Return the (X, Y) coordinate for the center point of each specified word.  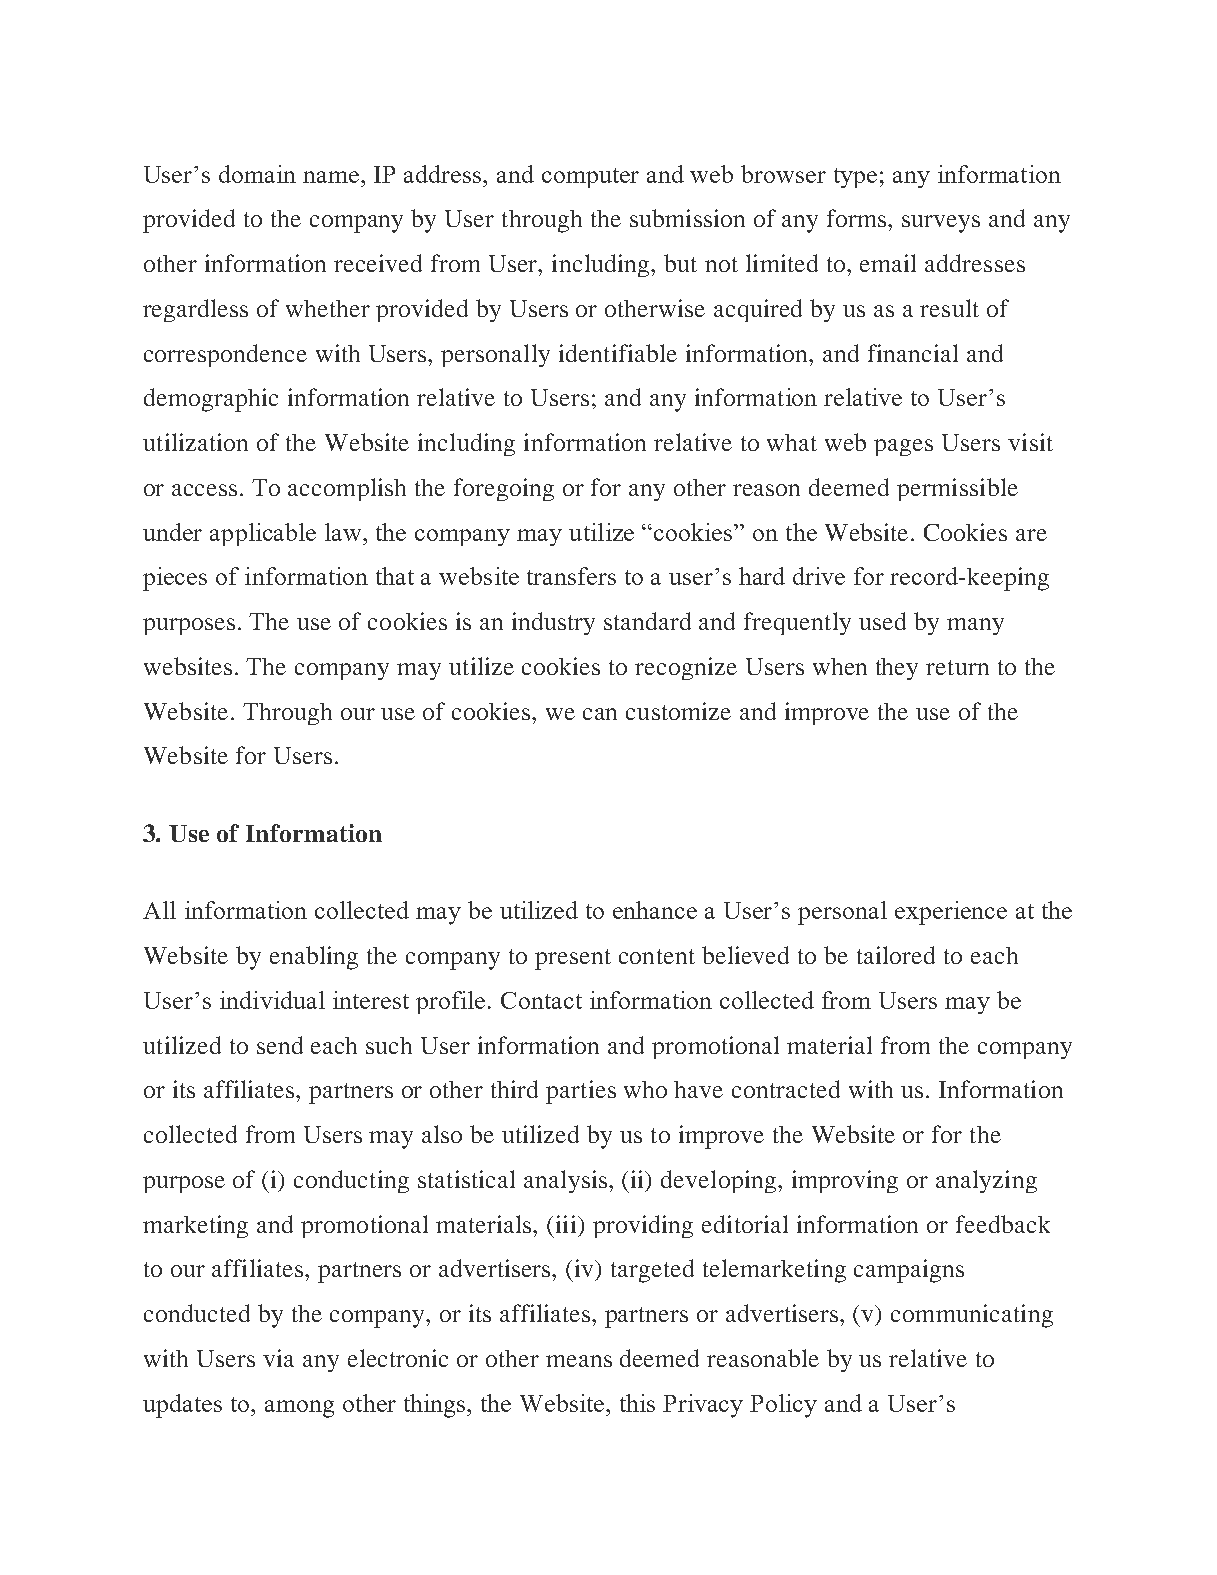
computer (590, 178)
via (278, 1358)
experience (951, 913)
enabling (314, 958)
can (600, 714)
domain (257, 174)
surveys (941, 224)
